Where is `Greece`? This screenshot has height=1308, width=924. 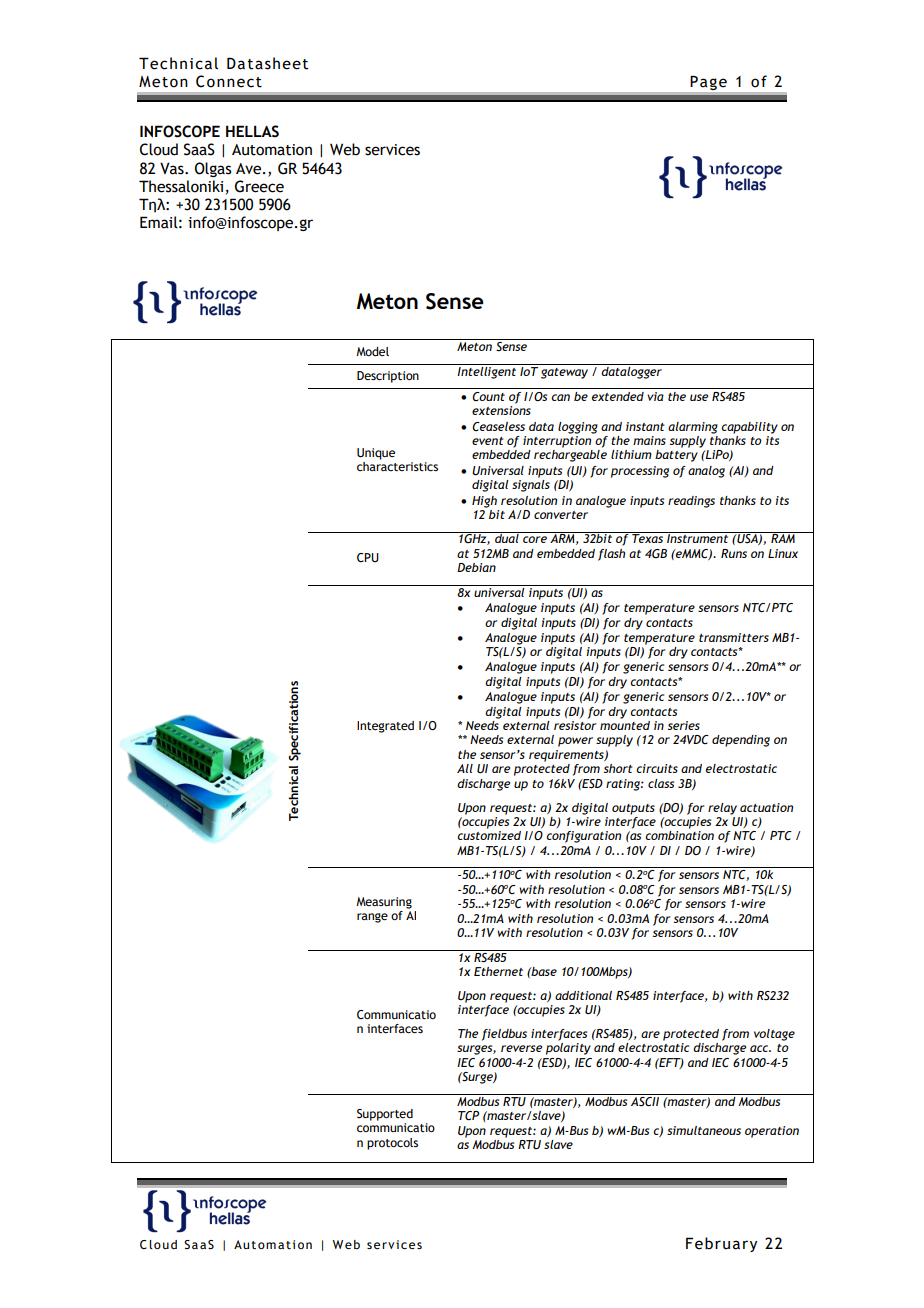 Greece is located at coordinates (259, 186).
